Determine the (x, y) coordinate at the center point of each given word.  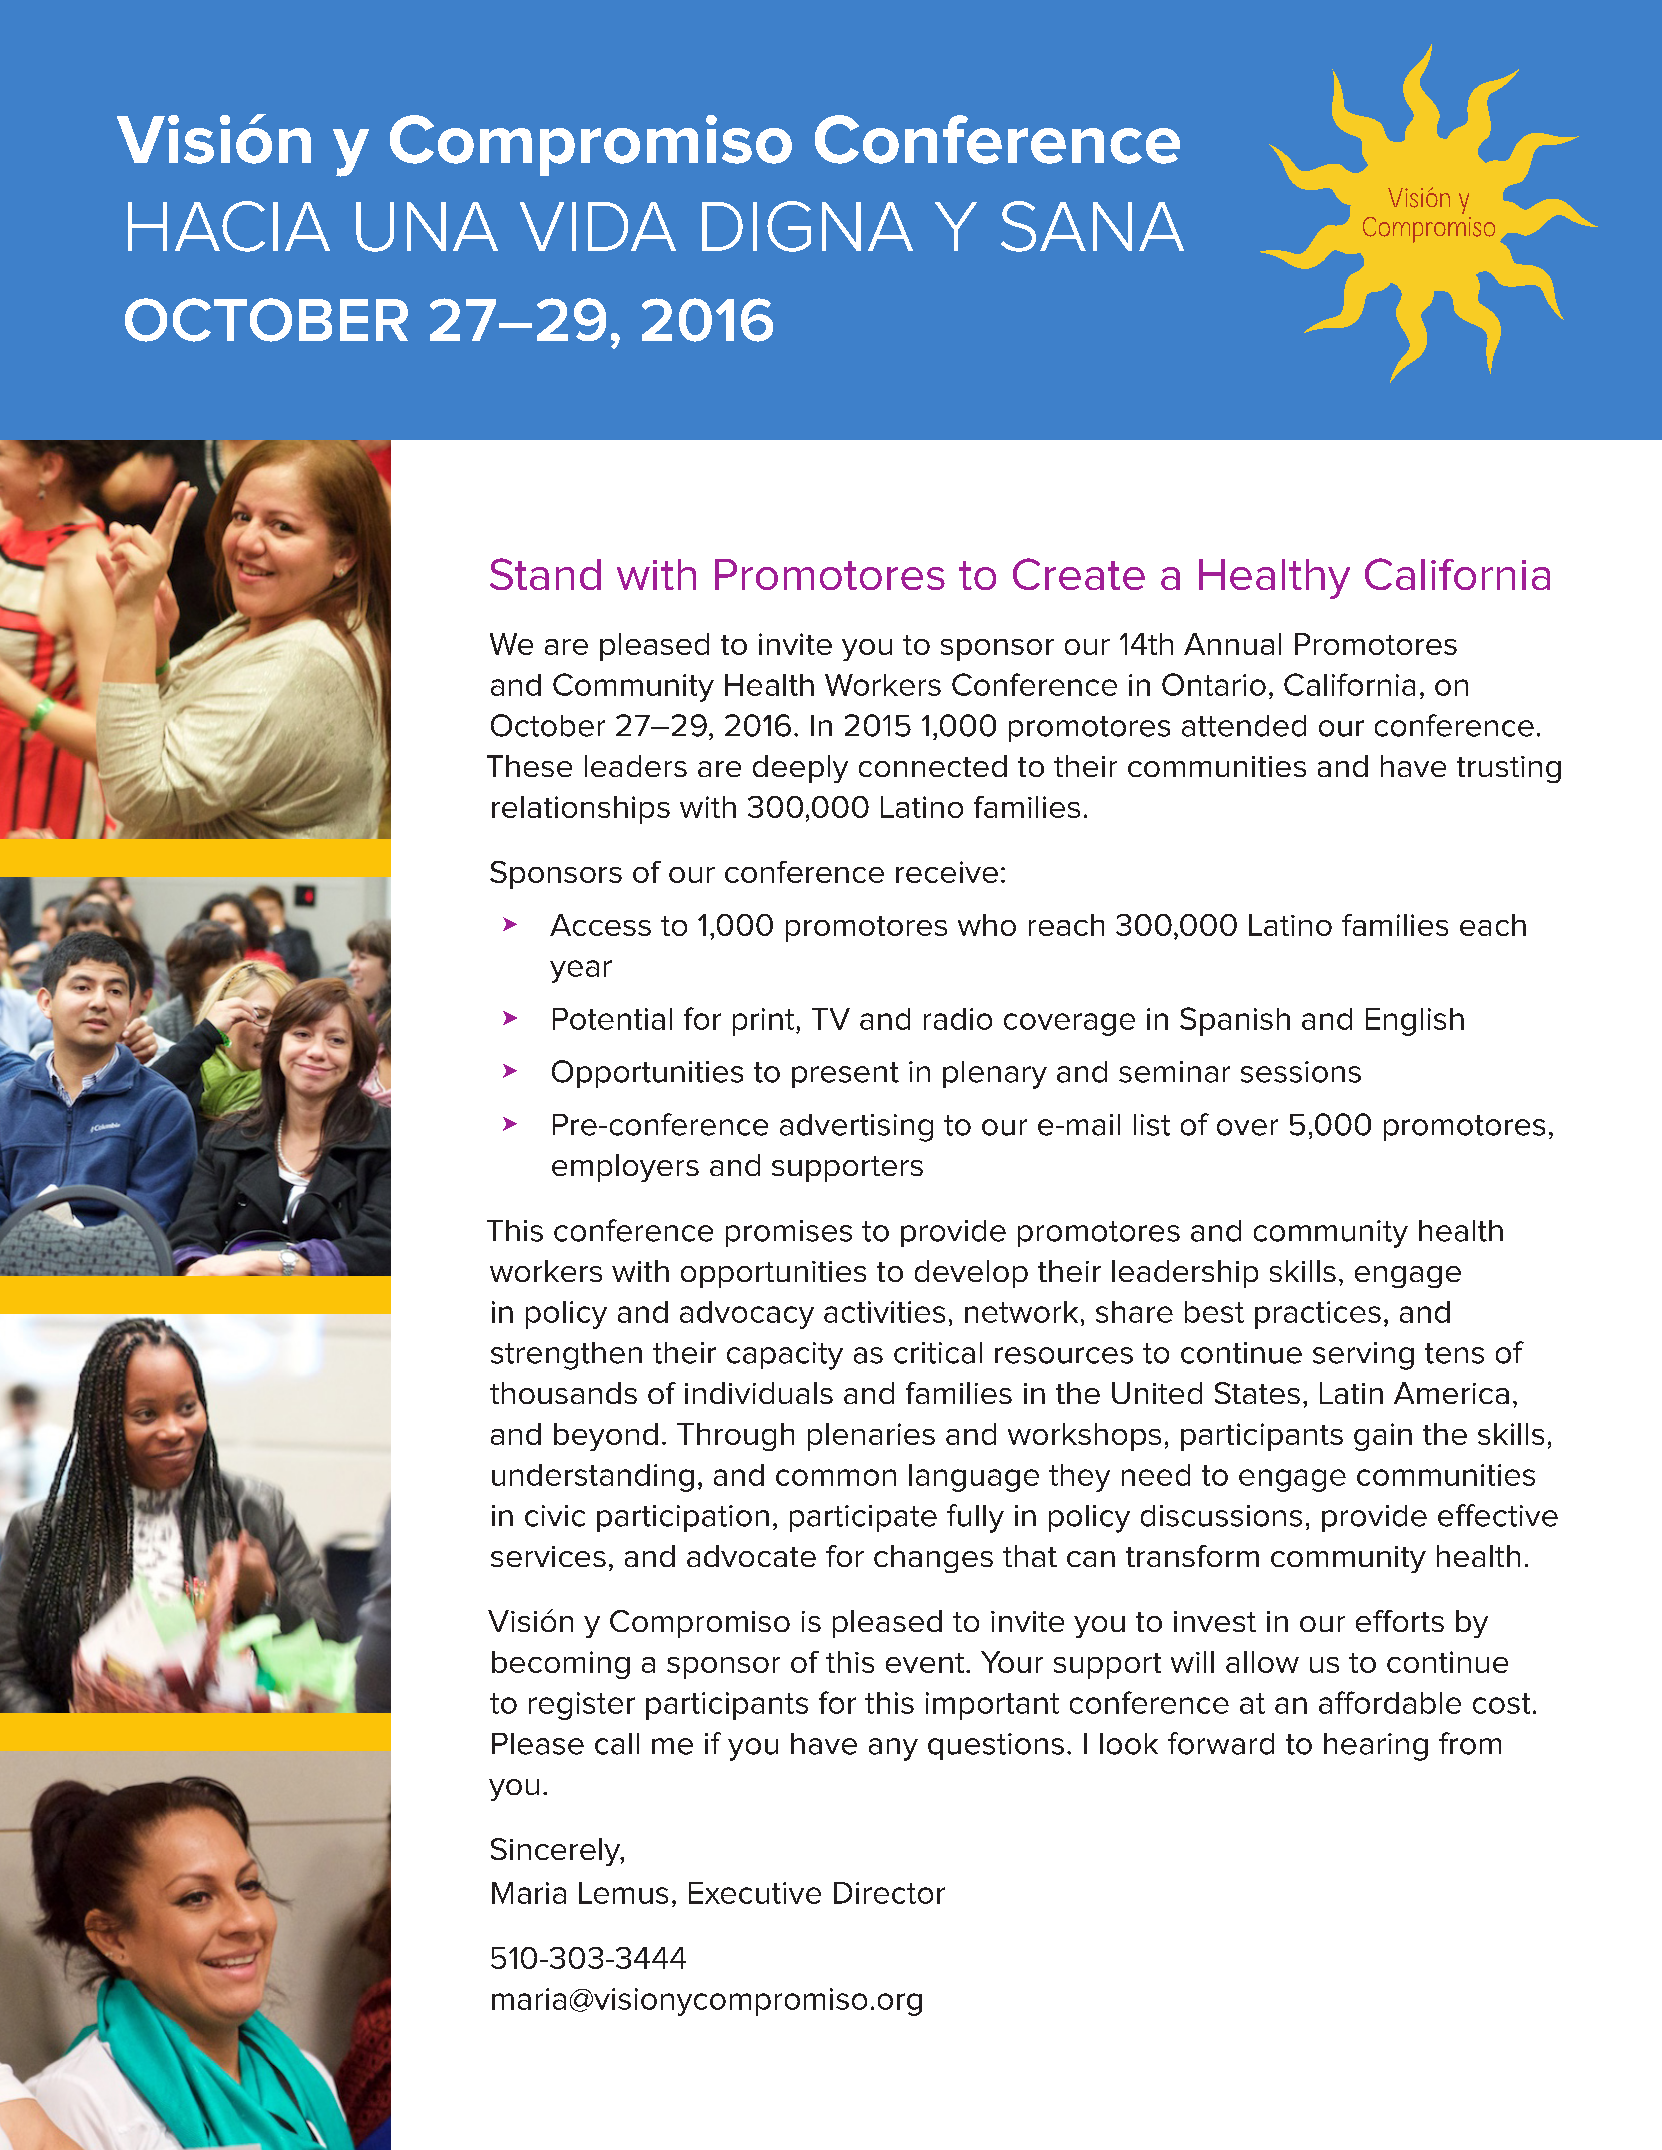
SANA (1092, 226)
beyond (606, 1437)
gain (1383, 1437)
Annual (1232, 644)
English (1415, 1022)
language (974, 1478)
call (617, 1744)
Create (1079, 574)
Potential (612, 1019)
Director (889, 1893)
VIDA (598, 226)
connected (933, 766)
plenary (995, 1075)
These (529, 766)
